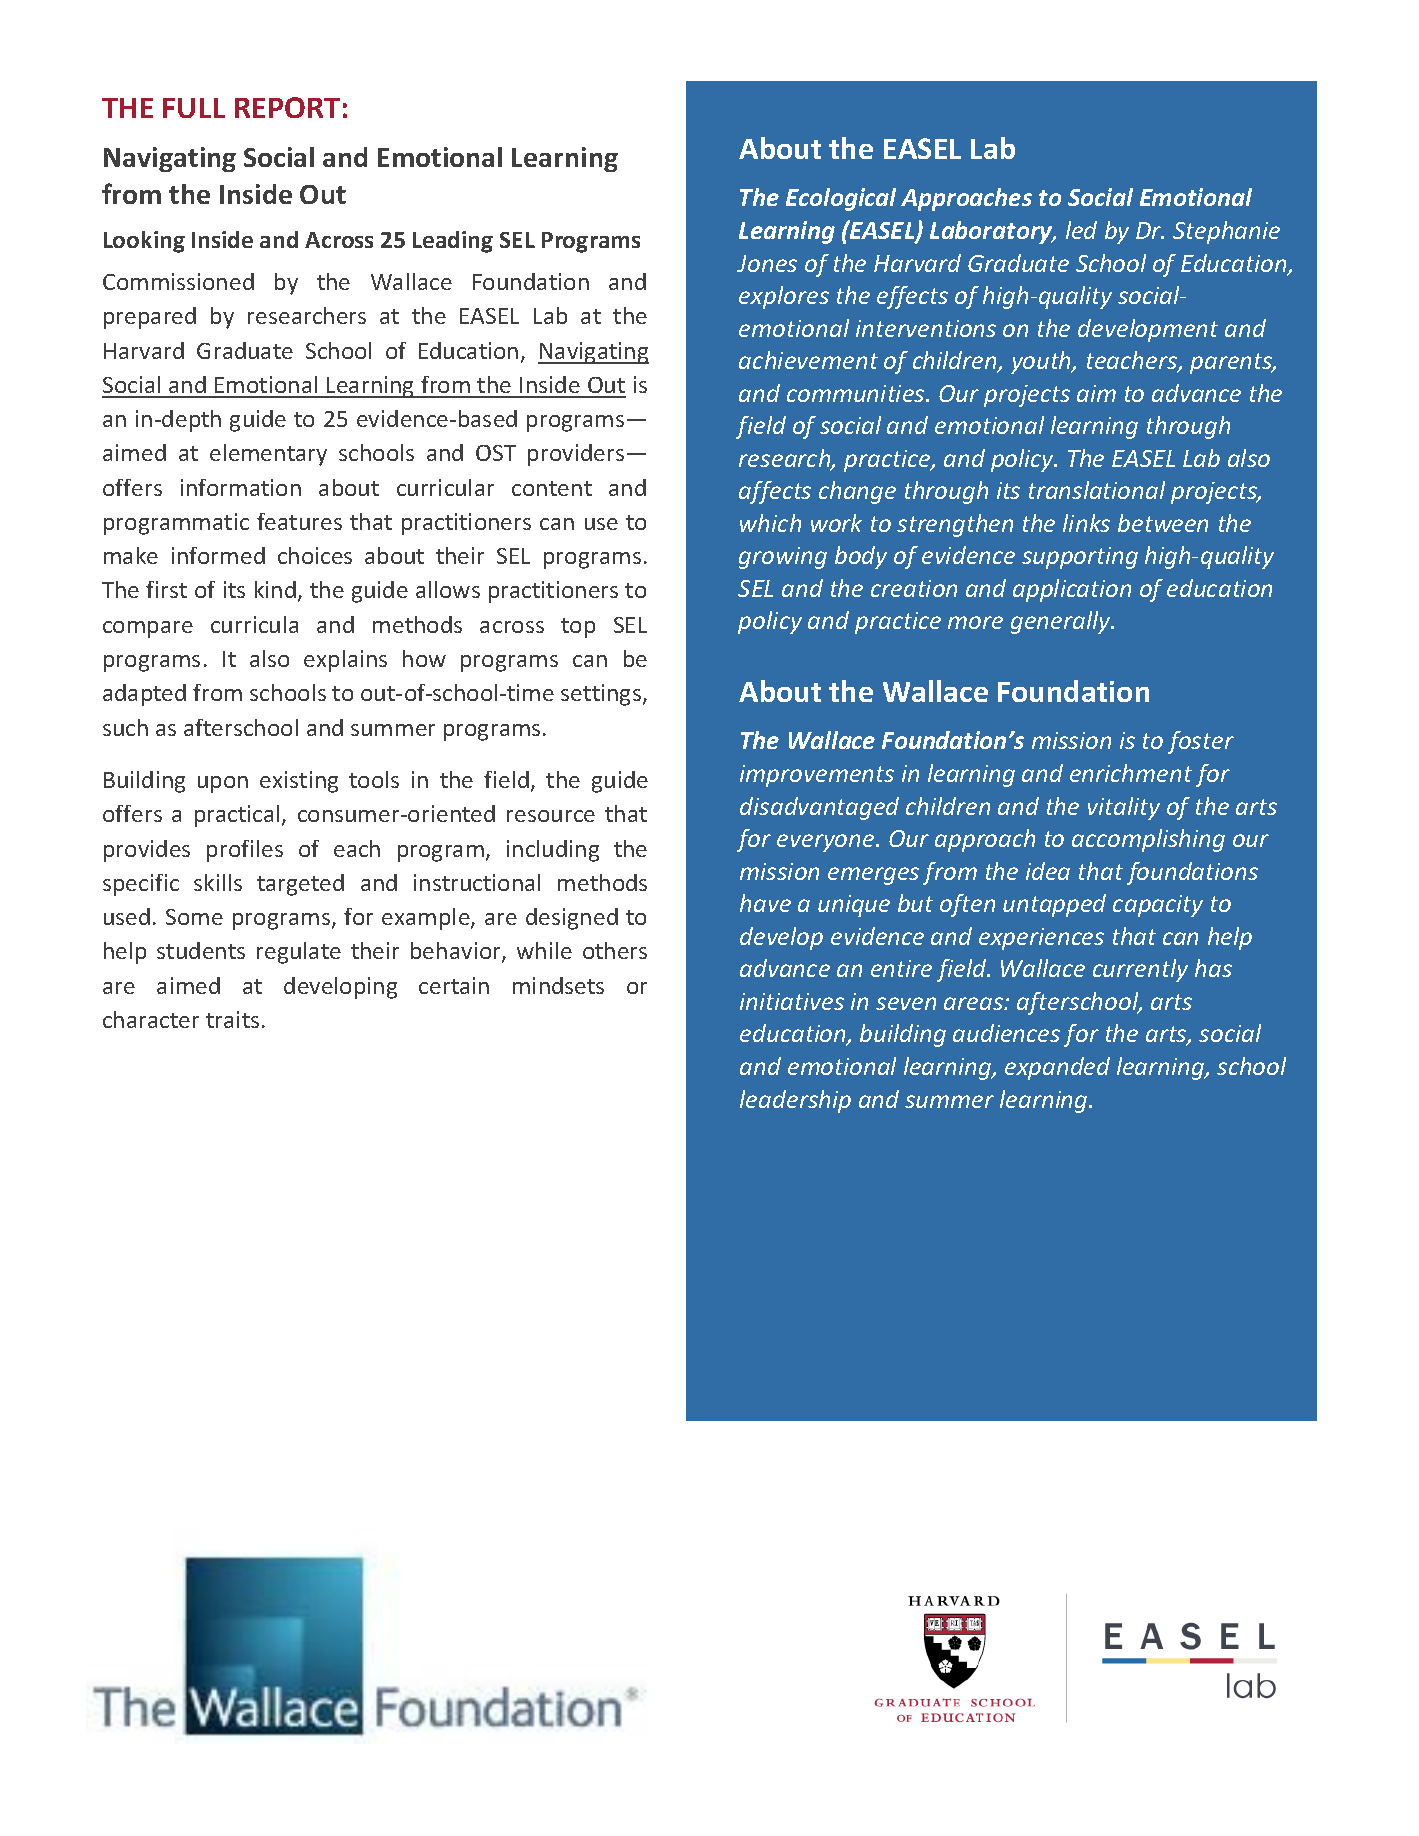  I want to click on traits, so click(232, 1019).
